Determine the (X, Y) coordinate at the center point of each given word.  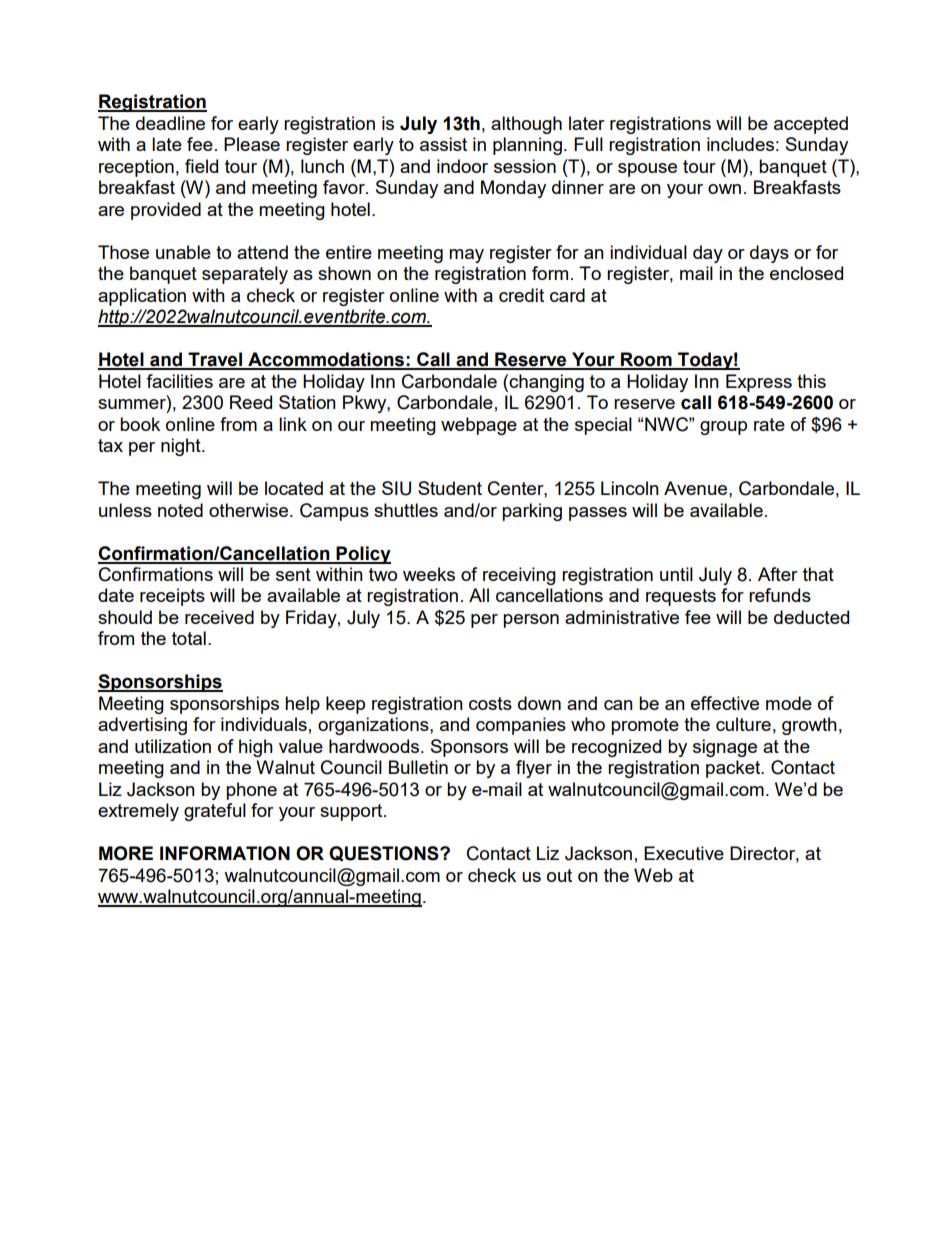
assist (443, 144)
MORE (126, 853)
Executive (684, 853)
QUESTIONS (385, 853)
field (201, 166)
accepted (811, 125)
